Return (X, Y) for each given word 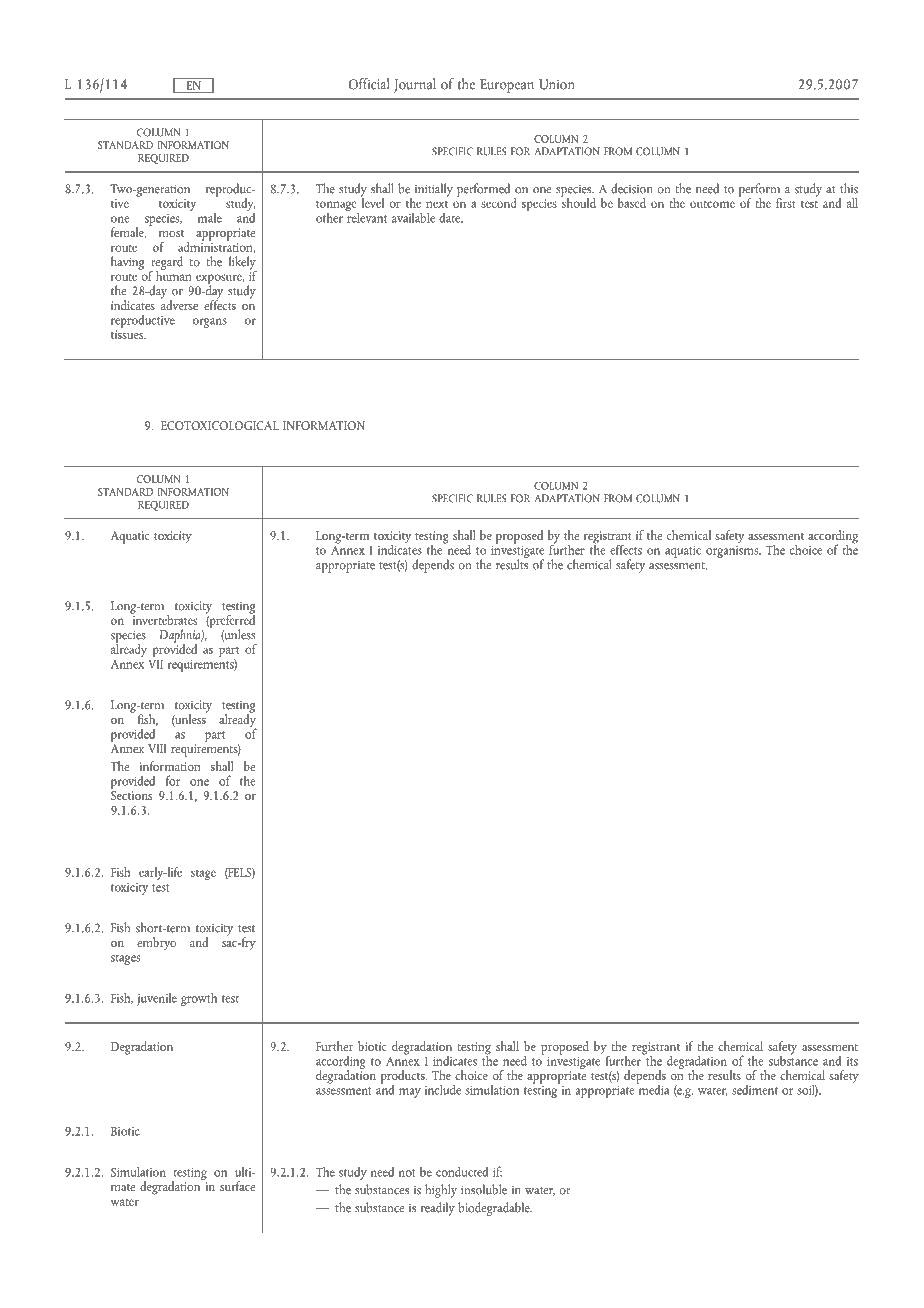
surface (237, 1186)
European (507, 86)
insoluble (484, 1189)
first (786, 203)
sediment (755, 1090)
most (171, 233)
